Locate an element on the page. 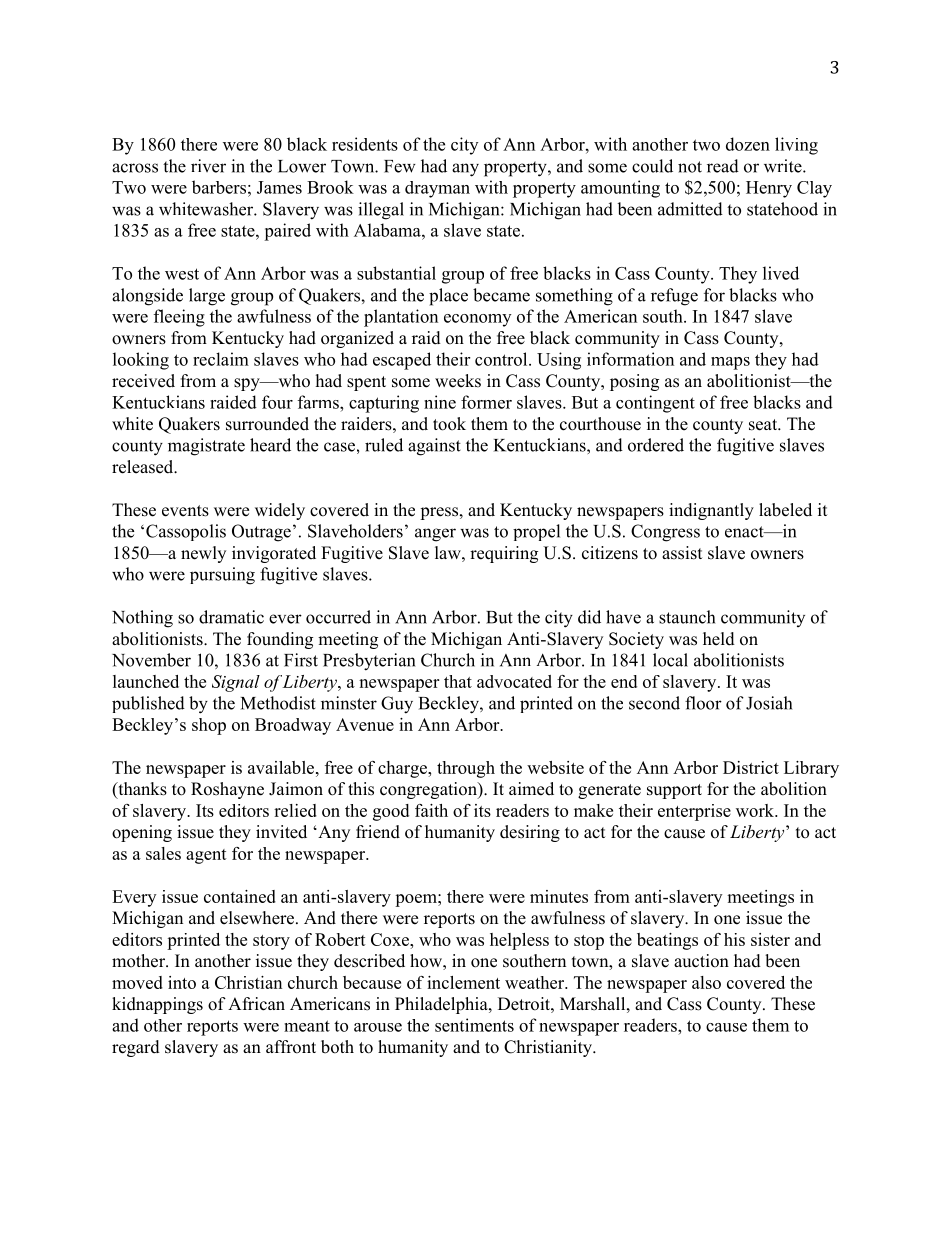 This image has width=952, height=1233. river is located at coordinates (208, 166).
